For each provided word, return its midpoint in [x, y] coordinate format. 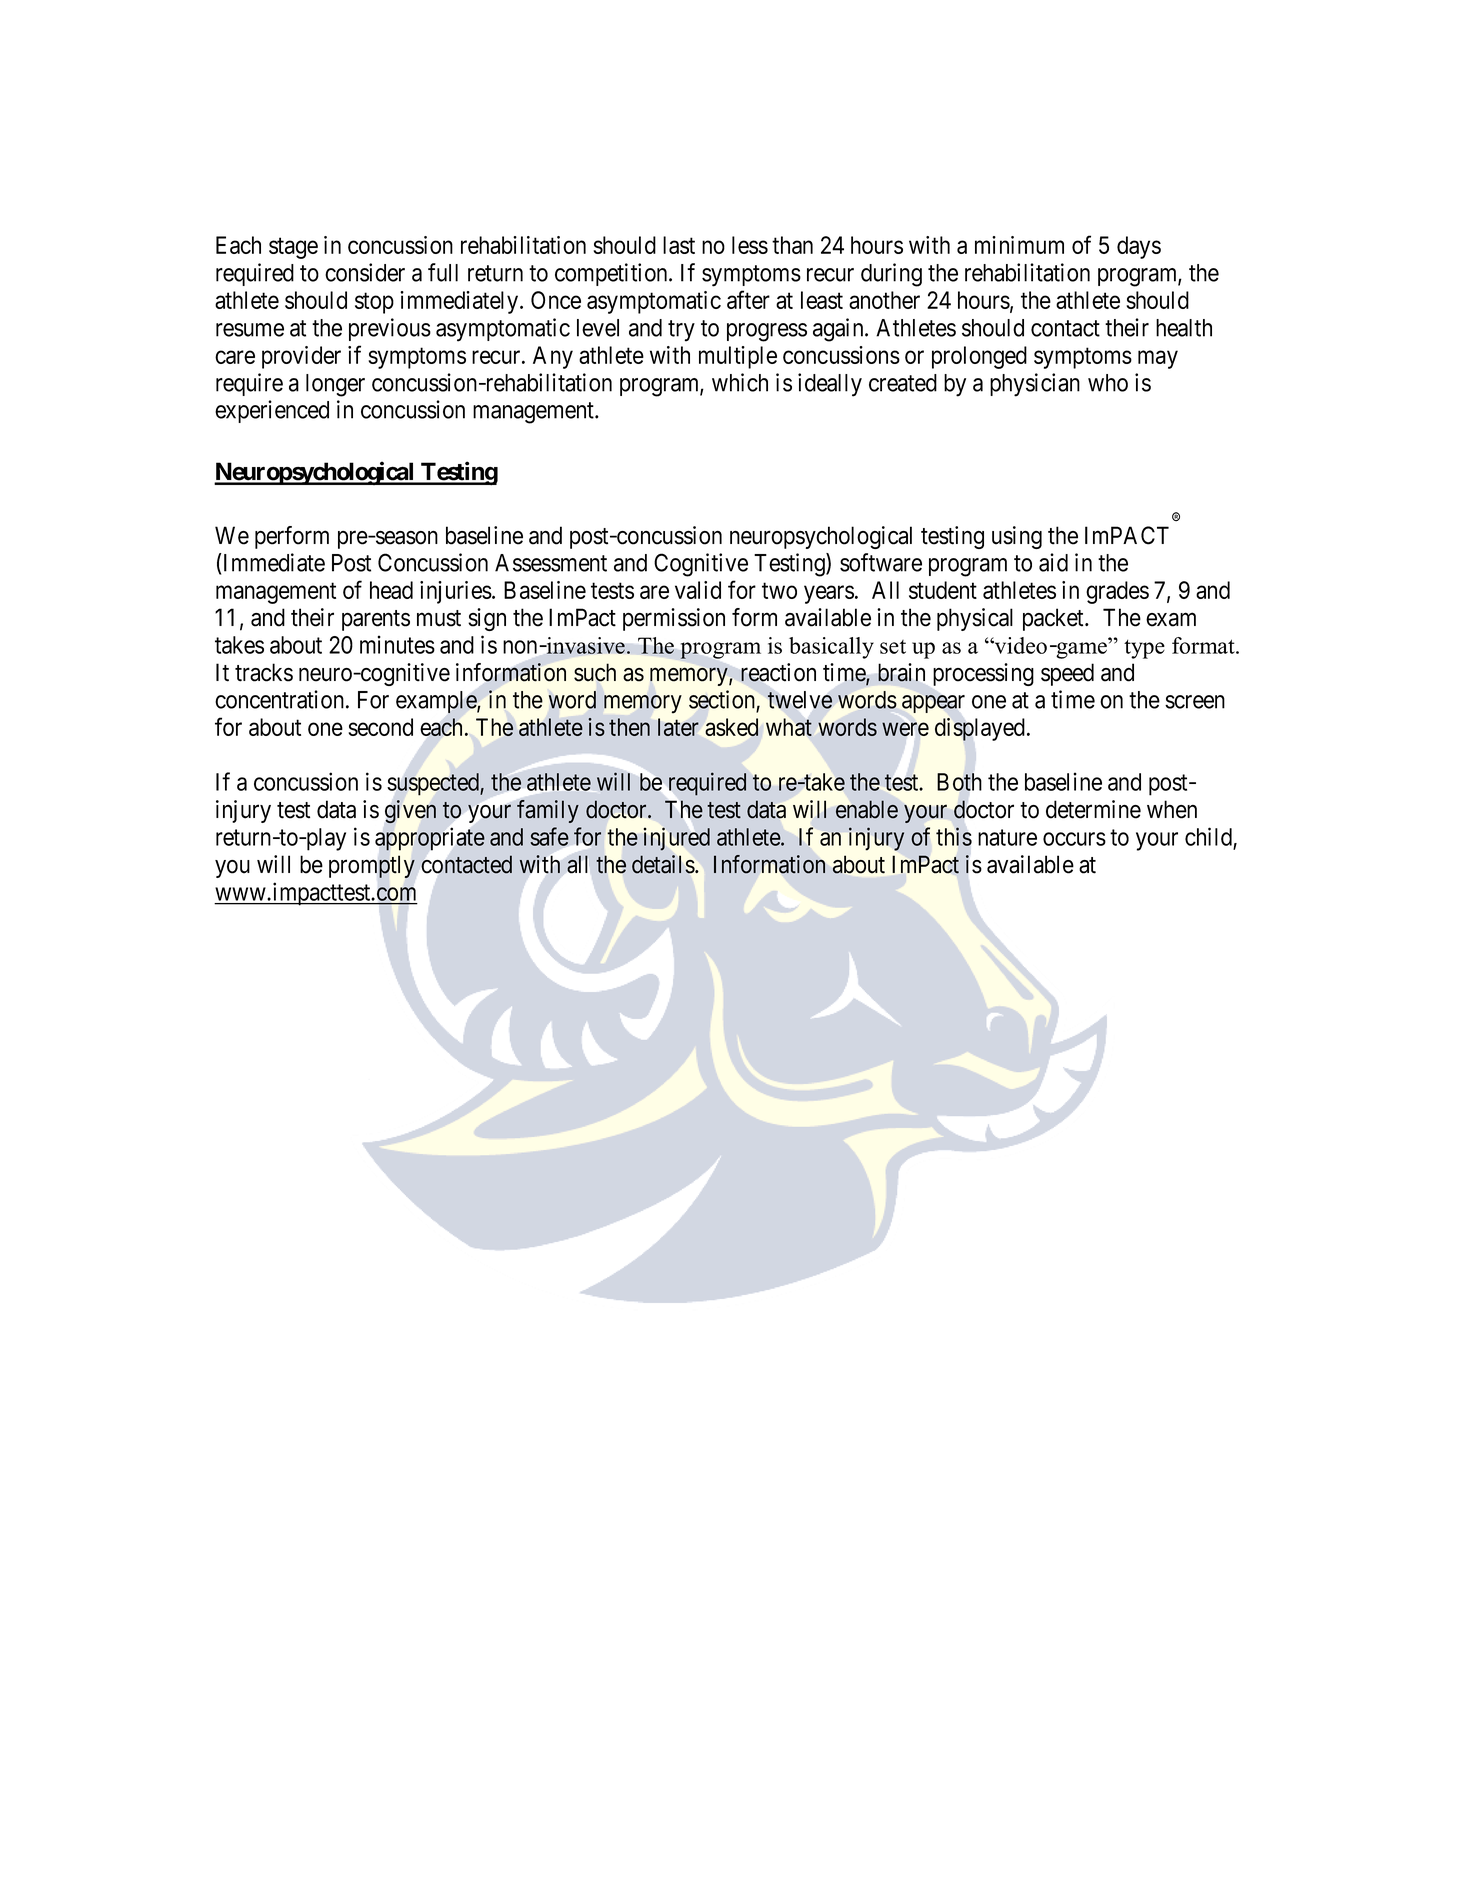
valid [698, 590]
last [679, 245]
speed [1067, 674]
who [1108, 383]
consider [365, 272]
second [380, 727]
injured [677, 839]
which [740, 382]
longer [335, 385]
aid [1053, 562]
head [391, 590]
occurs [1074, 839]
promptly [372, 866]
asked [731, 727]
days [1139, 247]
